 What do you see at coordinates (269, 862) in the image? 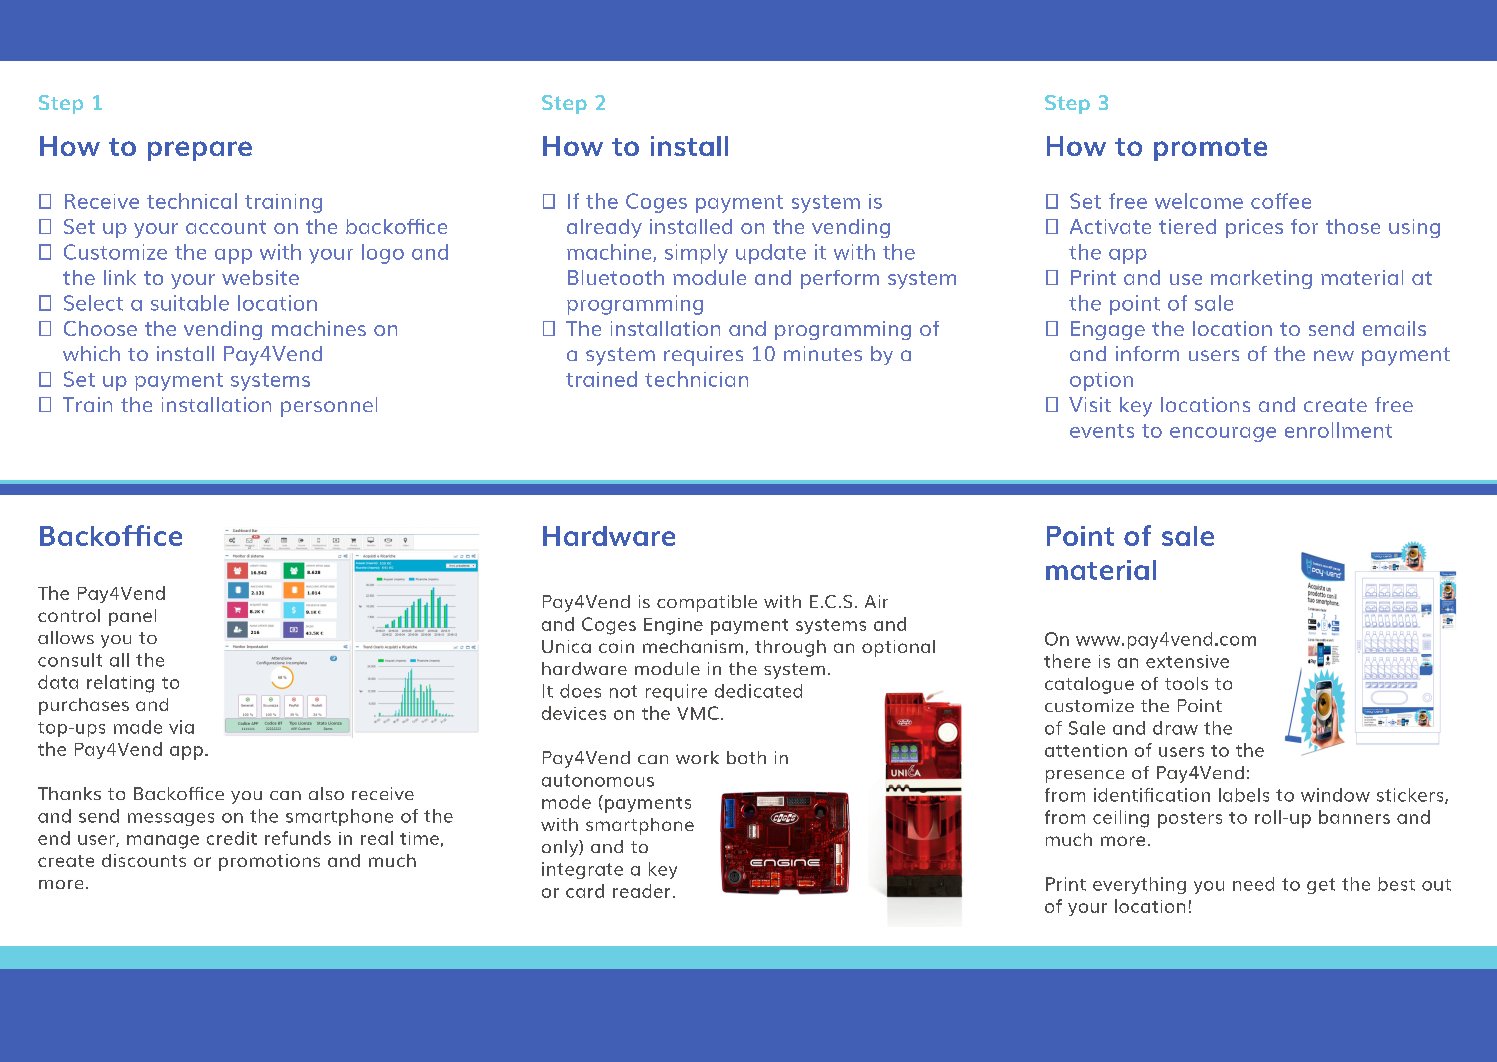
I see `promotions` at bounding box center [269, 862].
